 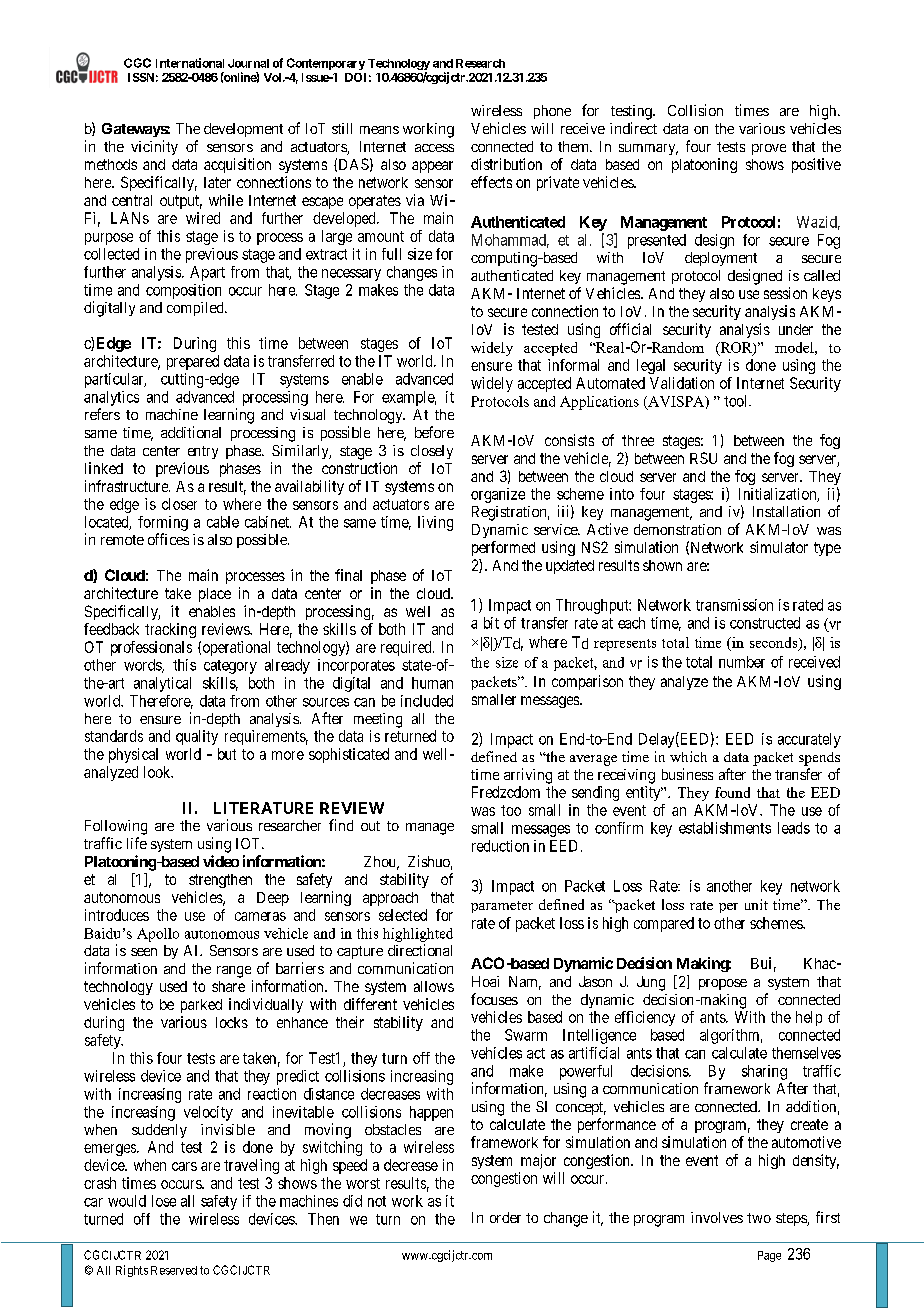 I want to click on professionals, so click(x=151, y=648).
